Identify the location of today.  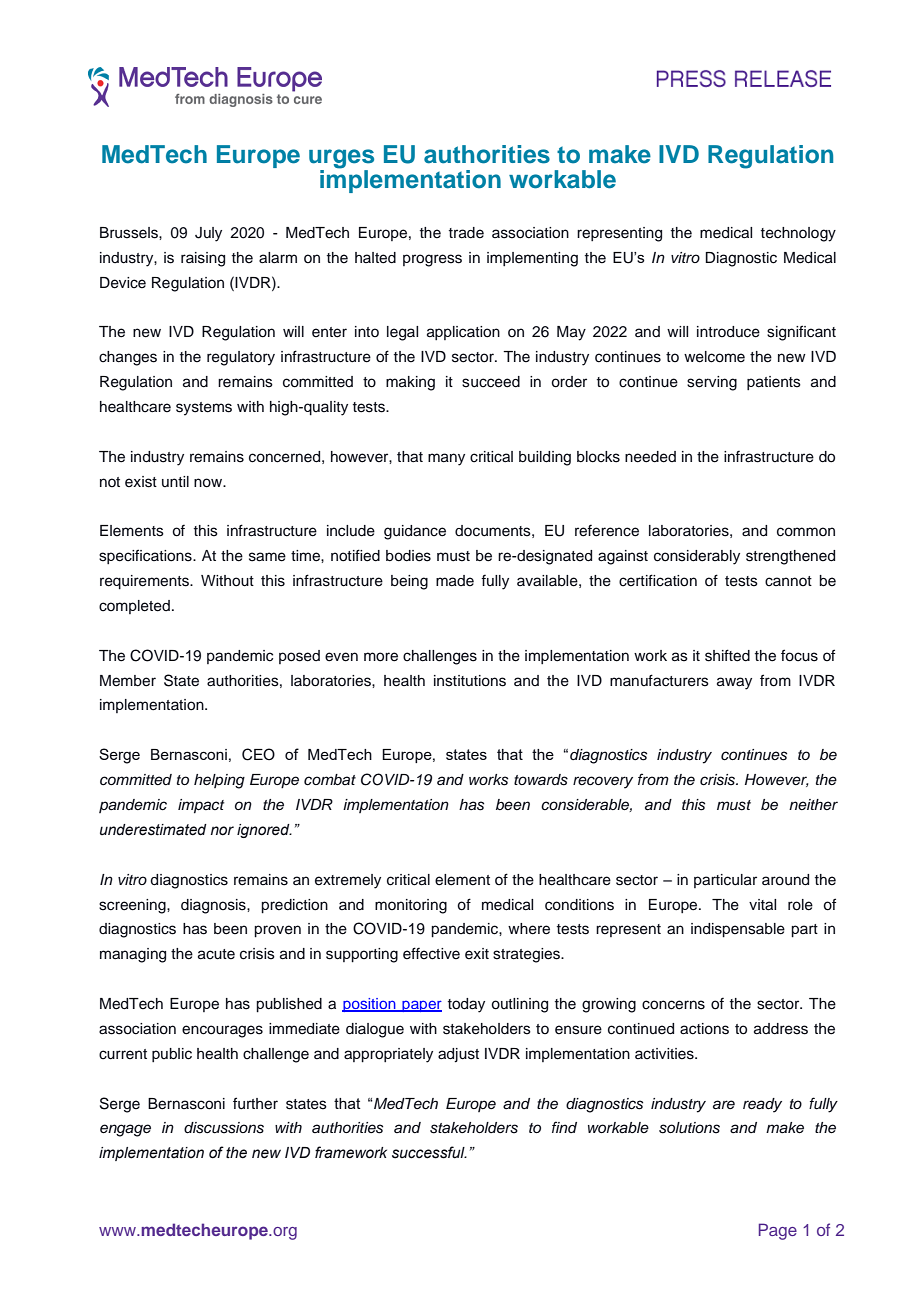
(466, 1005).
